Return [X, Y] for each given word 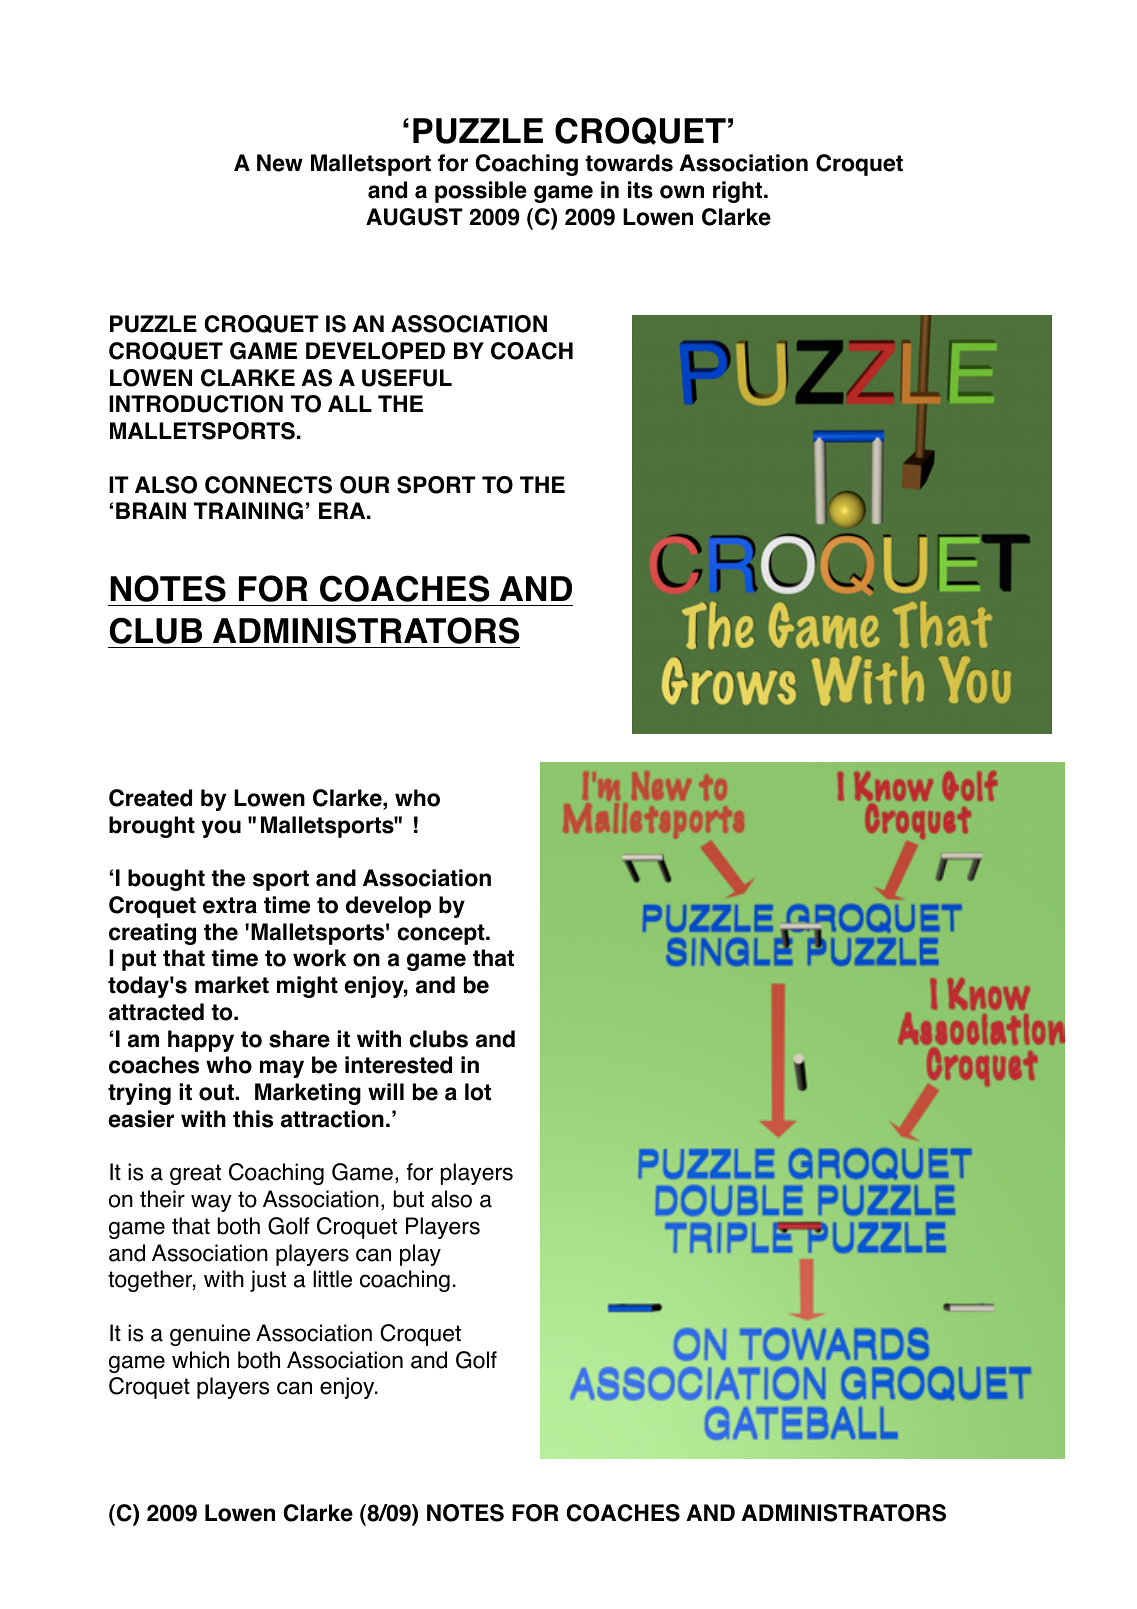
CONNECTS [268, 485]
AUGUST [414, 217]
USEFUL [407, 378]
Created [150, 798]
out [217, 1092]
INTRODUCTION [196, 404]
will [386, 1091]
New [280, 163]
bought [166, 880]
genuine [210, 1335]
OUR [365, 485]
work [319, 958]
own [682, 192]
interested [398, 1065]
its [640, 190]
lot [478, 1092]
